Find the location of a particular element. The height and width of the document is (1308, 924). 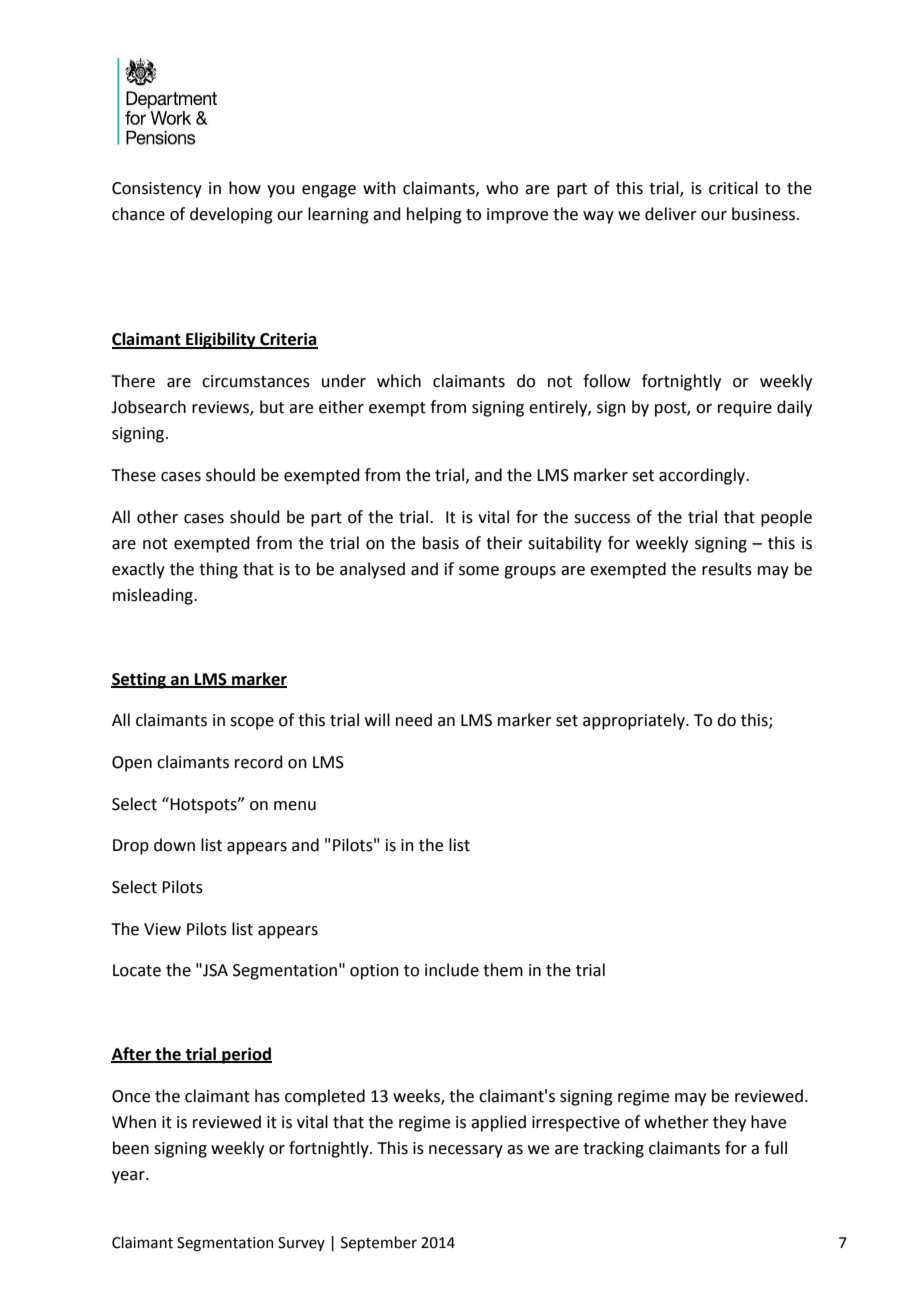

critical is located at coordinates (733, 188).
